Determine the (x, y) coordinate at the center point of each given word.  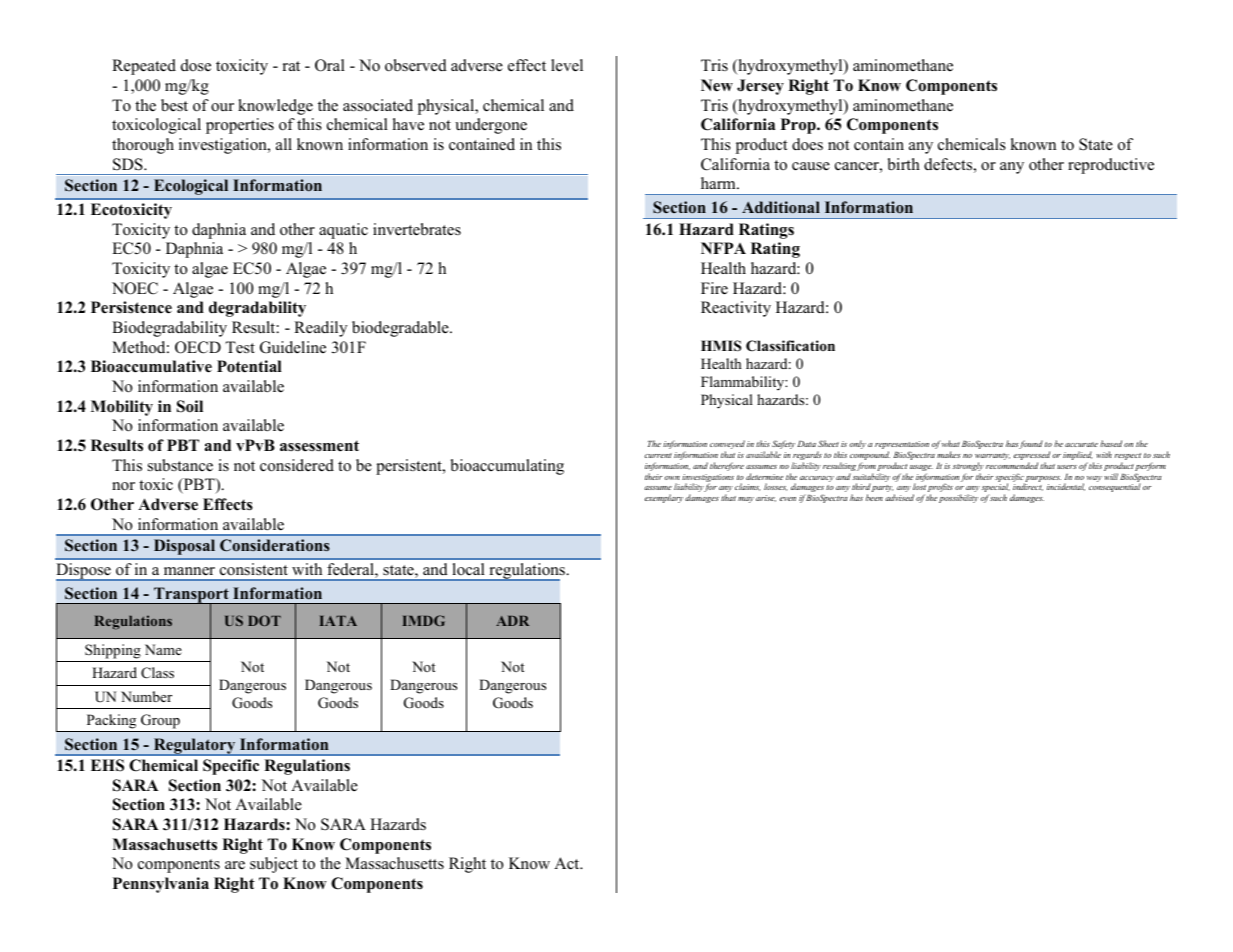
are (235, 865)
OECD (198, 347)
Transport (191, 596)
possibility (958, 498)
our (222, 107)
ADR (512, 621)
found (1030, 444)
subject (274, 865)
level (567, 65)
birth (904, 164)
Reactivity (736, 309)
